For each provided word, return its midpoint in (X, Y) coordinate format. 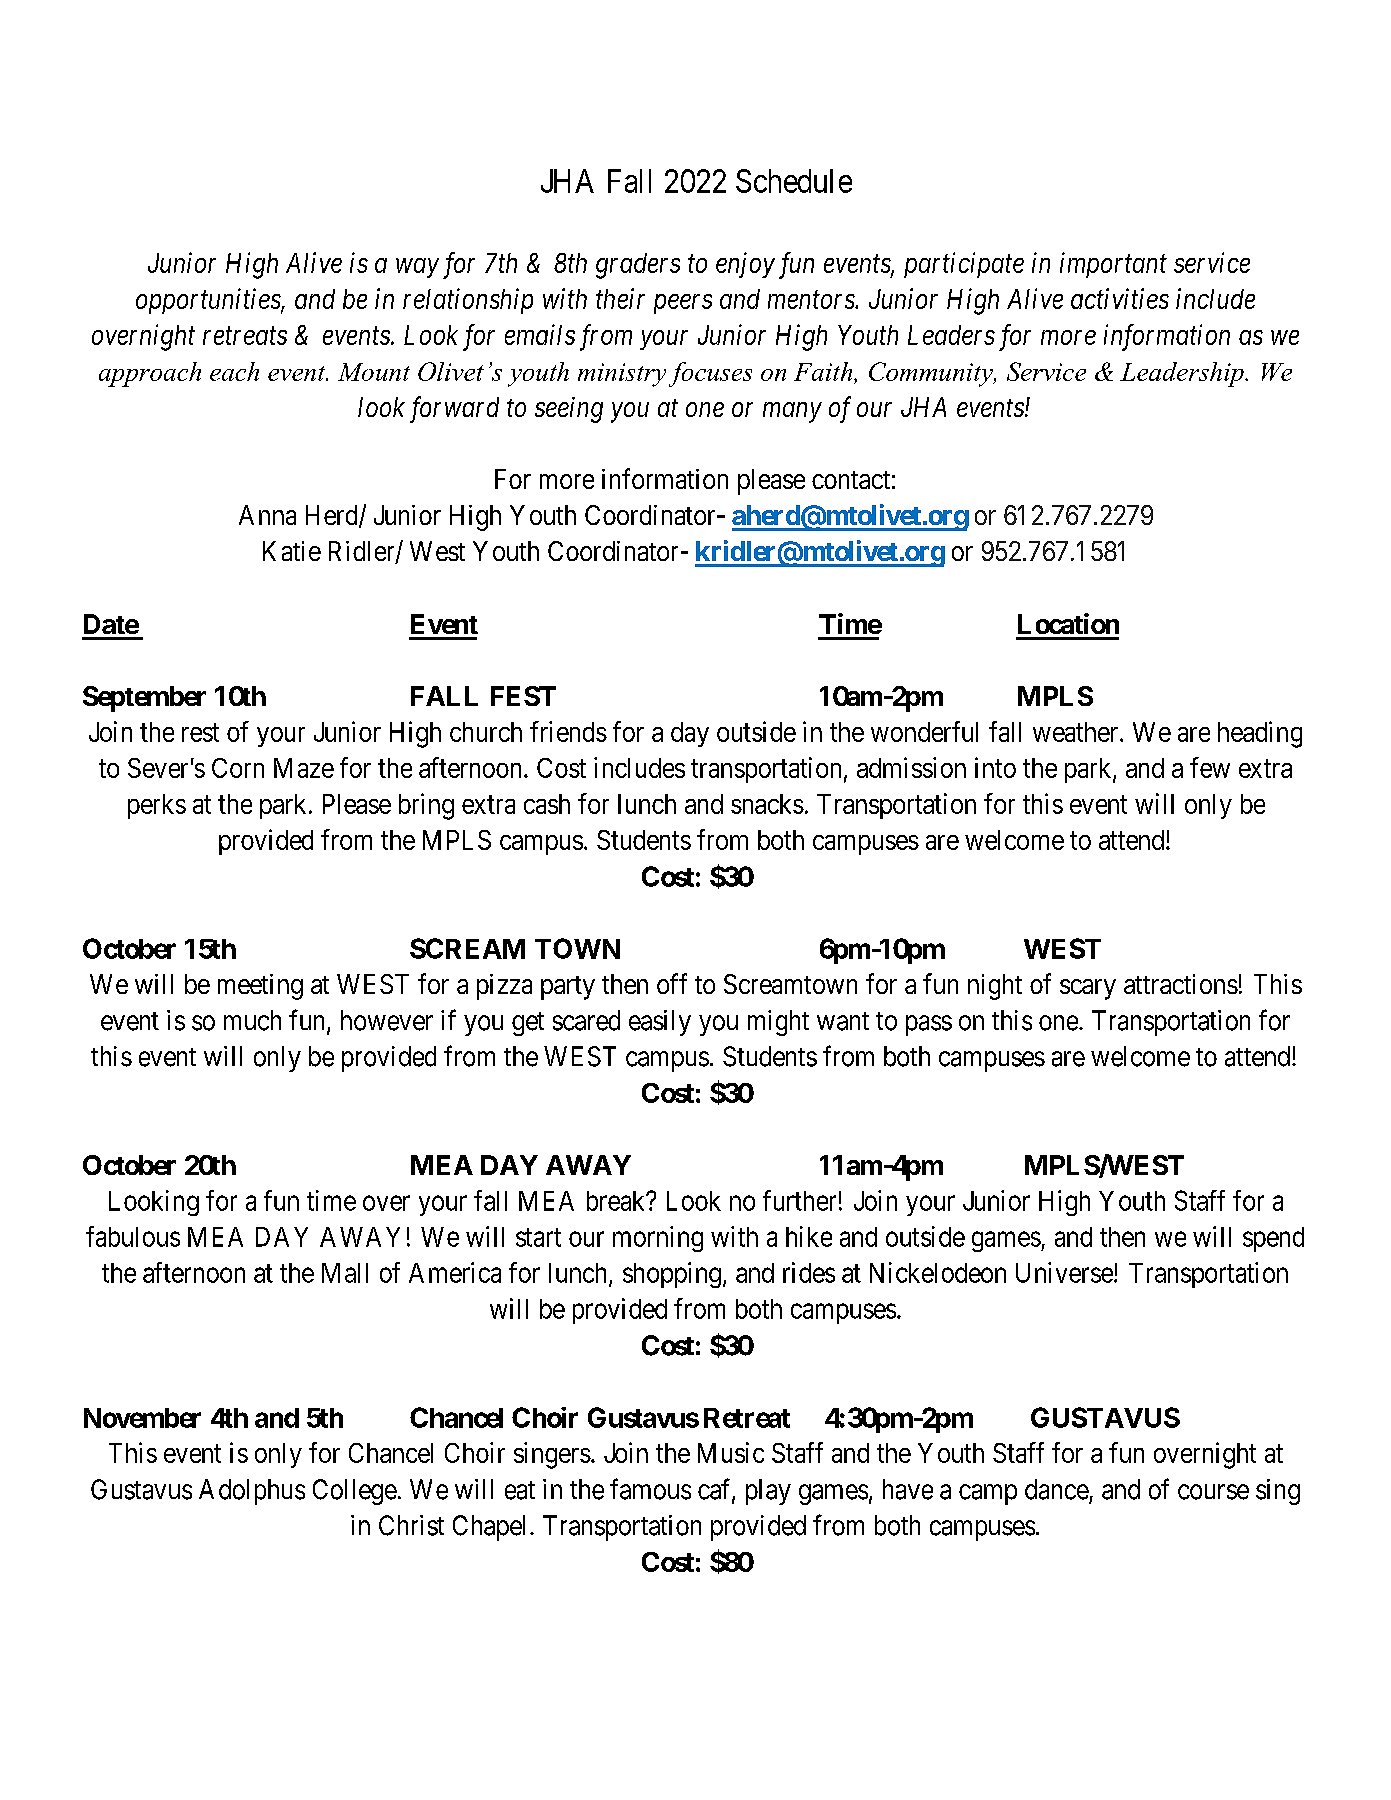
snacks (767, 804)
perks (157, 806)
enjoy (745, 265)
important (1113, 265)
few (1210, 767)
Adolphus (252, 1492)
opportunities (209, 301)
